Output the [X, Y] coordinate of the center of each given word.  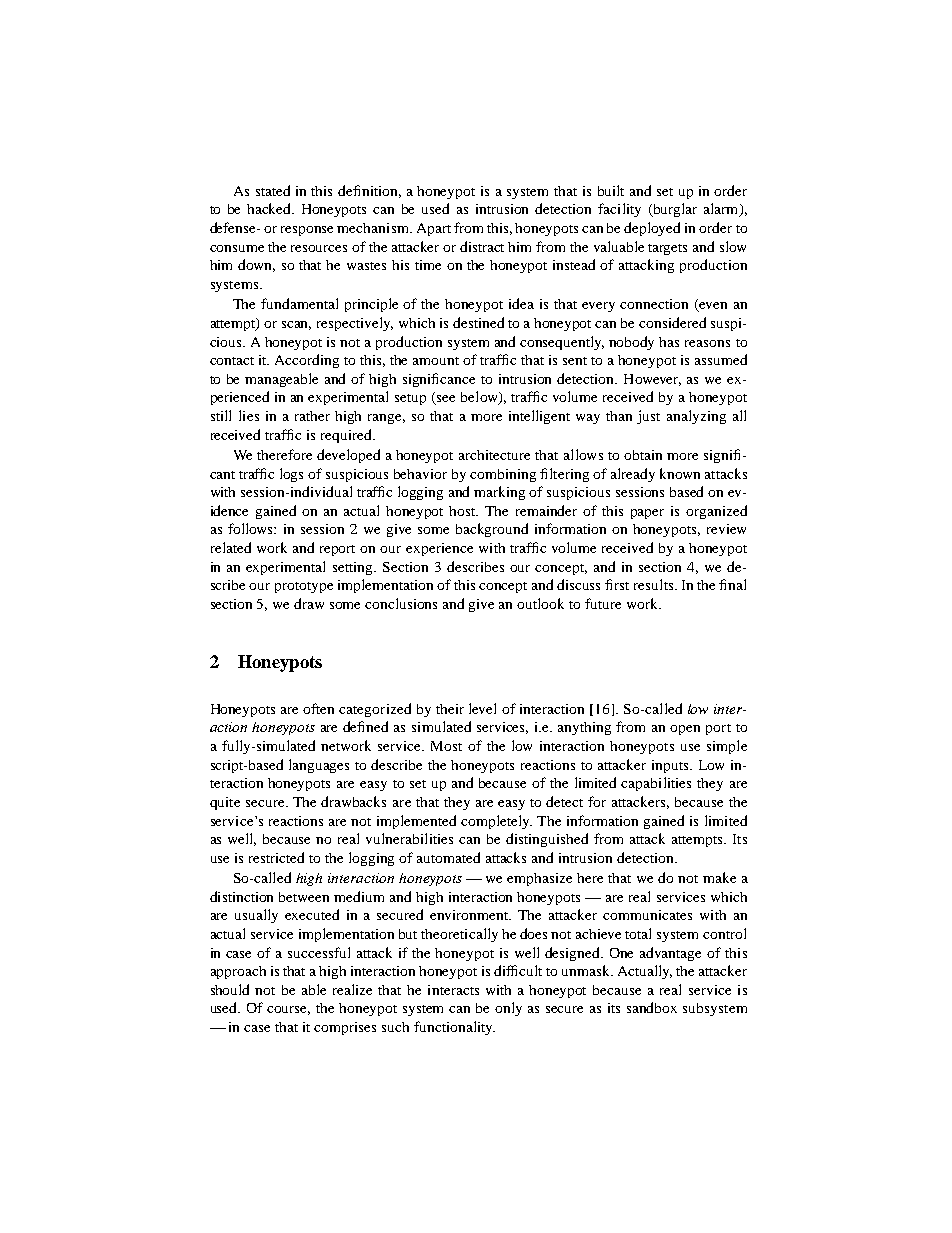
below [480, 398]
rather [312, 416]
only [508, 1009]
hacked [270, 208]
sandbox [652, 1007]
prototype [304, 587]
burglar [674, 210]
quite [225, 803]
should [230, 989]
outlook [540, 603]
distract [482, 246]
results [655, 584]
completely [496, 822]
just [648, 417]
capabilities [656, 784]
